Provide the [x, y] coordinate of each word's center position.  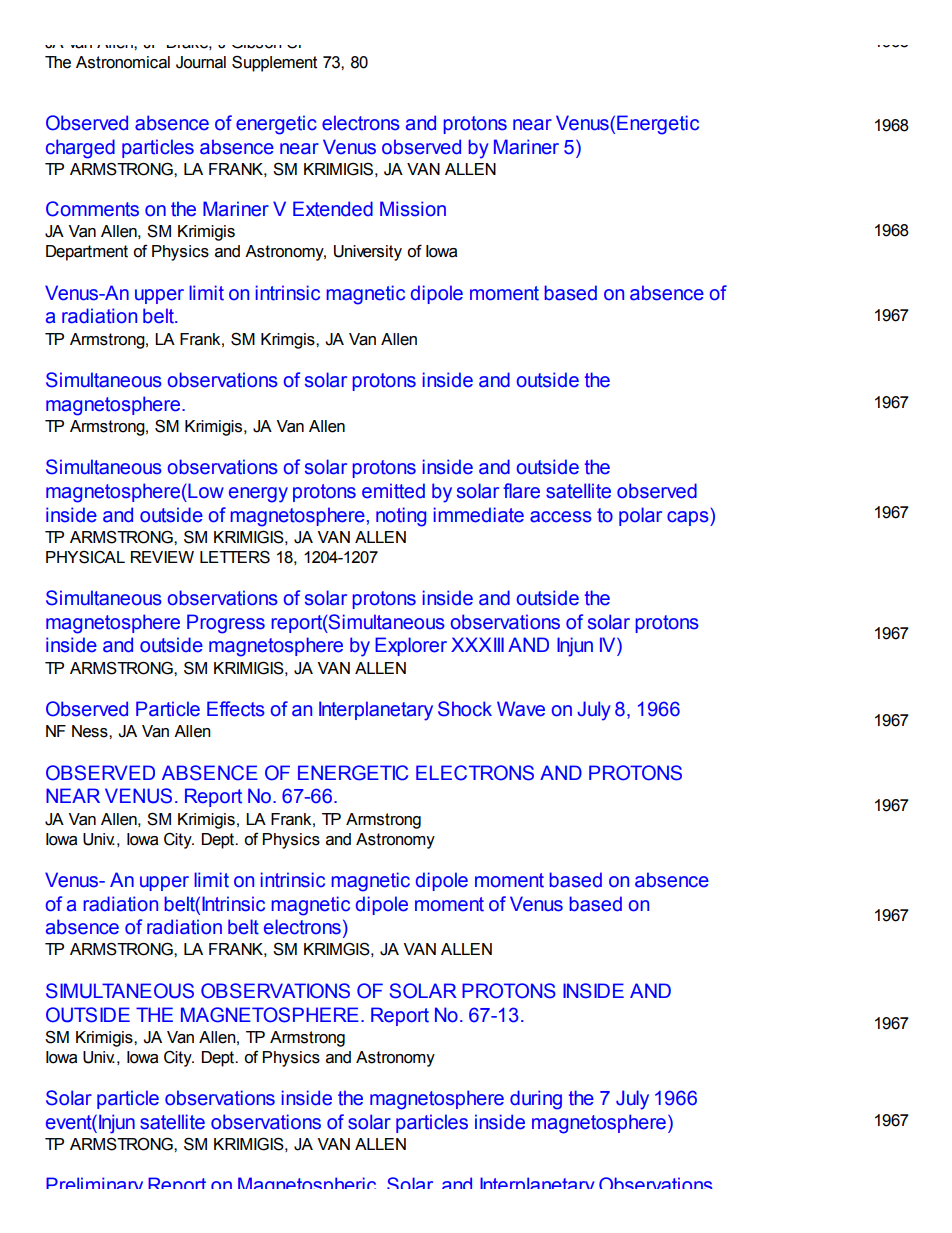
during [536, 1100]
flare [521, 491]
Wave [521, 709]
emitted [393, 491]
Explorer [411, 646]
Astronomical [123, 62]
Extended [333, 209]
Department [87, 253]
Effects [236, 709]
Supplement [274, 64]
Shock [465, 709]
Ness [91, 731]
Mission [413, 209]
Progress [226, 624]
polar [640, 516]
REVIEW [162, 557]
